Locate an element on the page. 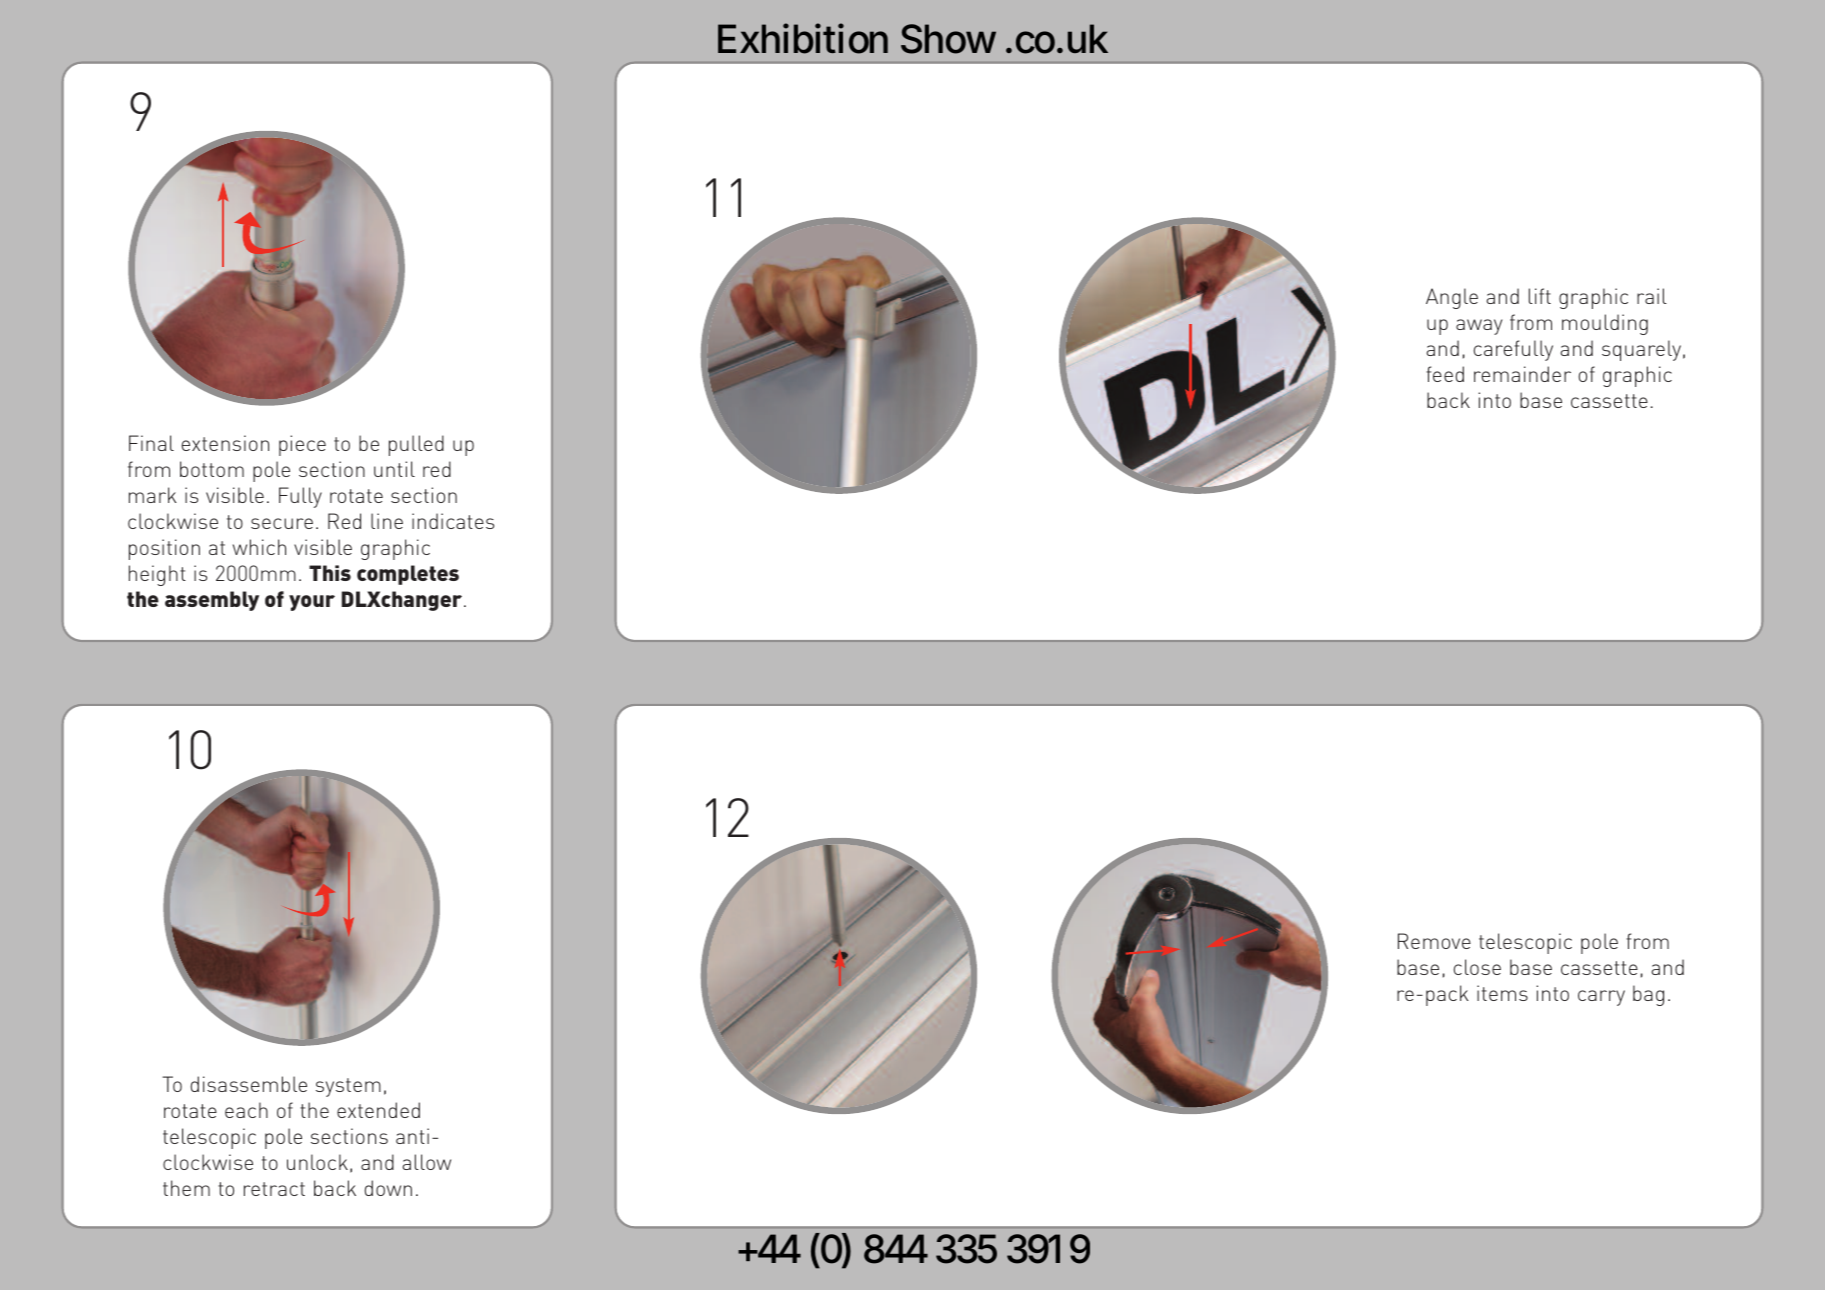  lift is located at coordinates (1540, 296).
